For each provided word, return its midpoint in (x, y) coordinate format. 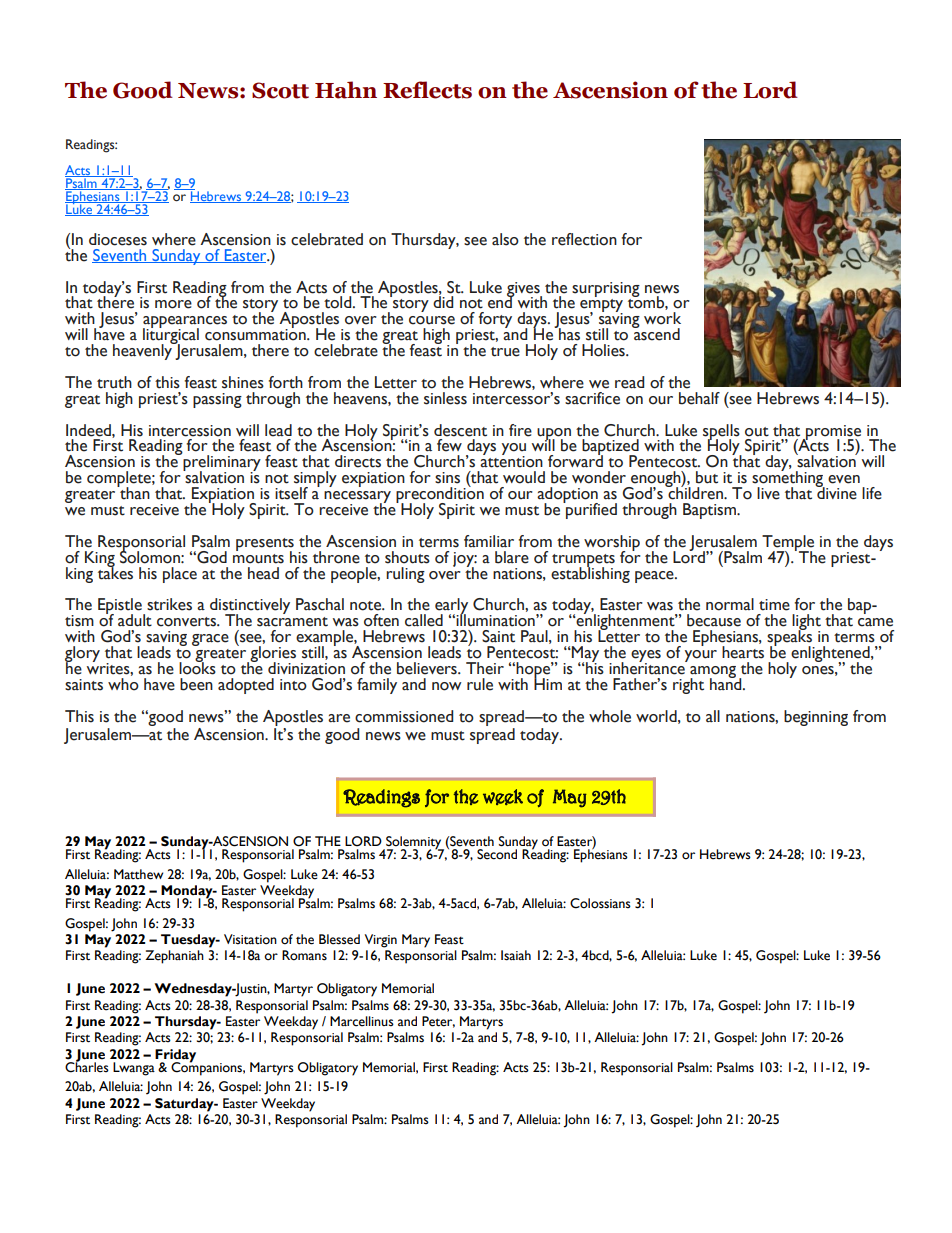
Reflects (427, 90)
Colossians (600, 903)
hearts (743, 652)
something (788, 479)
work (662, 318)
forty (495, 320)
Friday (175, 1056)
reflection (584, 239)
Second (497, 854)
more (173, 304)
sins (447, 478)
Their (485, 668)
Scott (280, 90)
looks (197, 667)
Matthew (138, 874)
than (134, 492)
